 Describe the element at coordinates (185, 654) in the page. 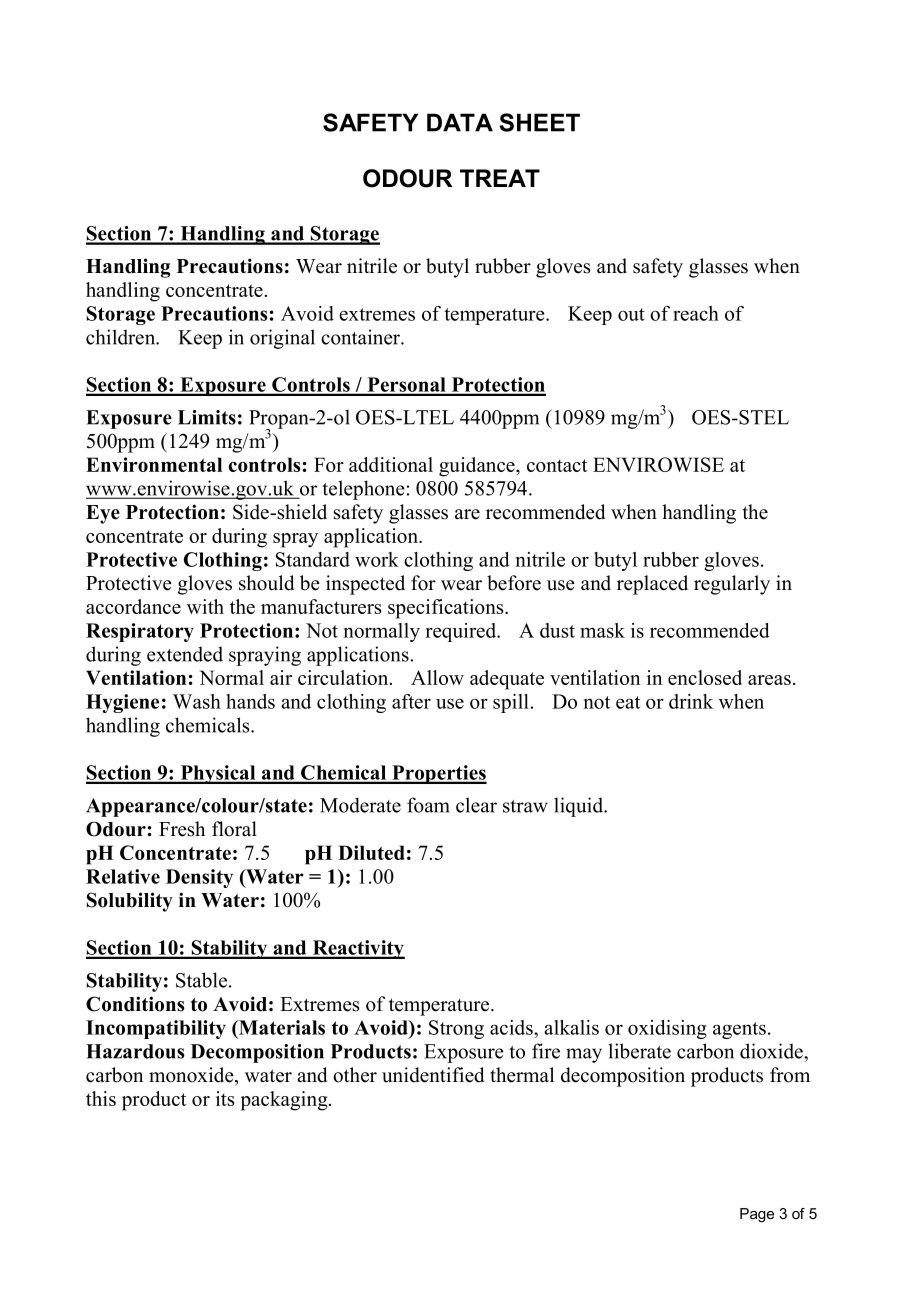

I see `extended` at that location.
